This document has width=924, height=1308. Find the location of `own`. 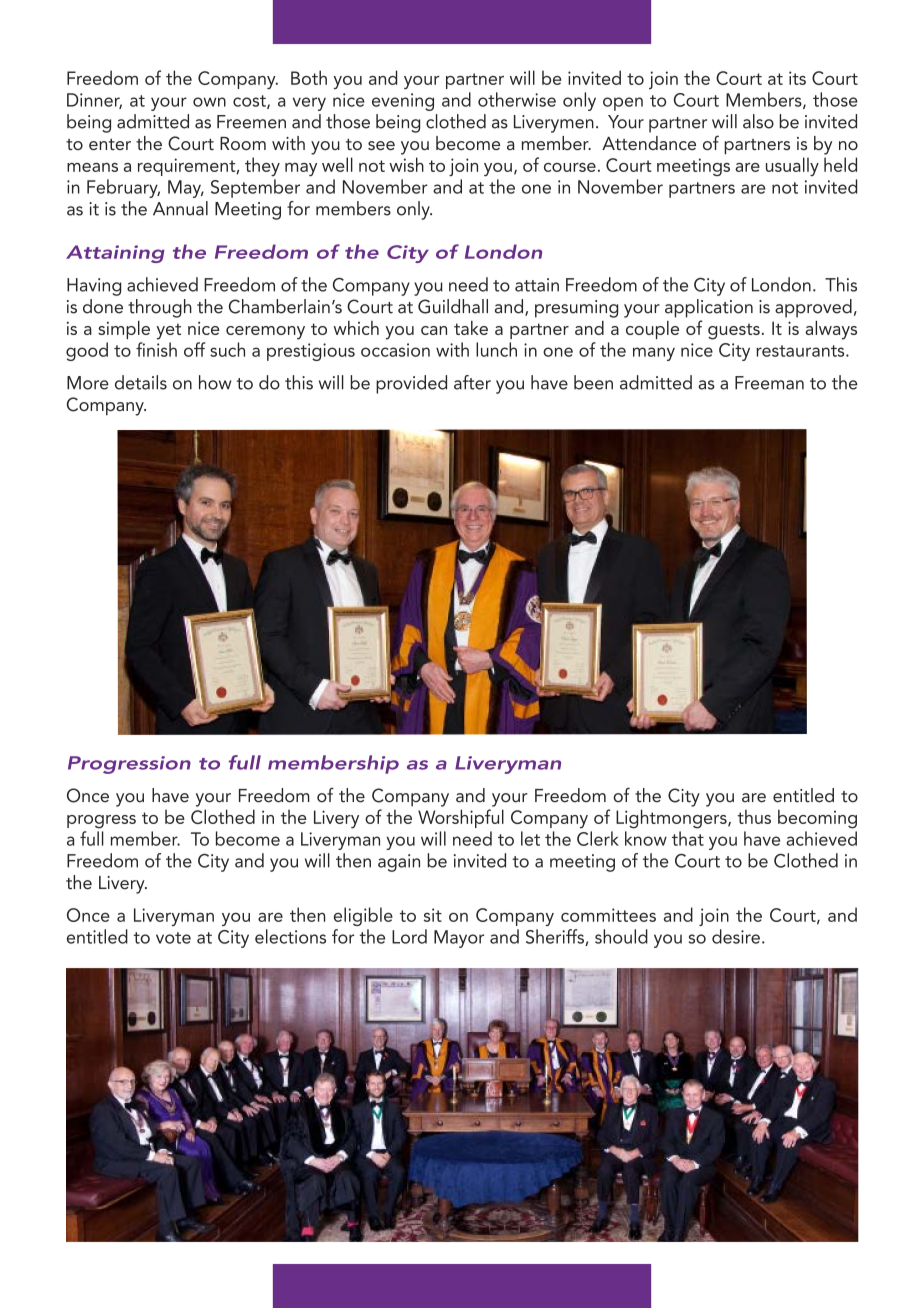

own is located at coordinates (209, 102).
